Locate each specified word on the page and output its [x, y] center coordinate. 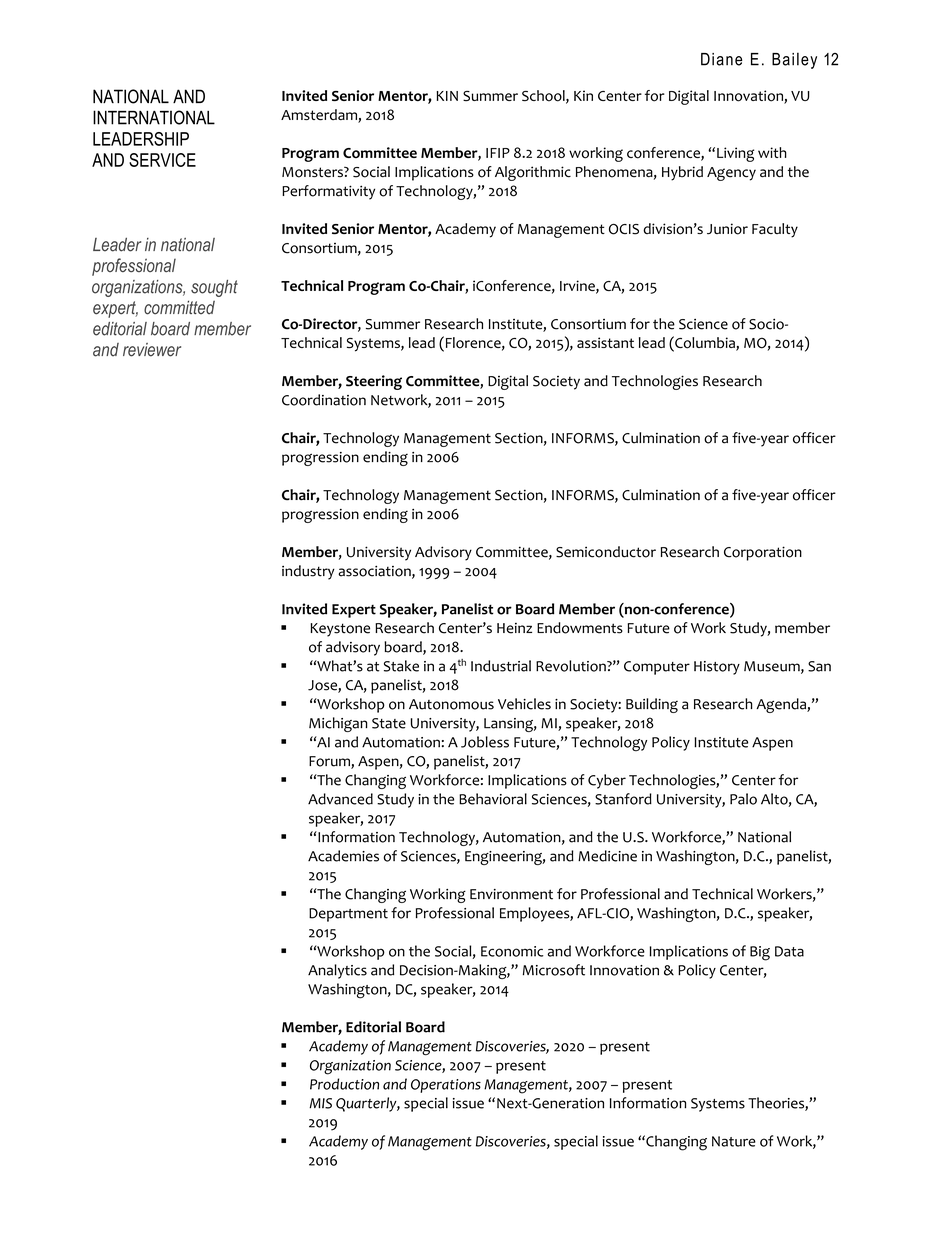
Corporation [763, 553]
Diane [721, 59]
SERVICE [162, 160]
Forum [330, 762]
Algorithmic [533, 173]
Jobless [485, 742]
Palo [743, 799]
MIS [320, 1103]
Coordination [324, 400]
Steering [374, 382]
